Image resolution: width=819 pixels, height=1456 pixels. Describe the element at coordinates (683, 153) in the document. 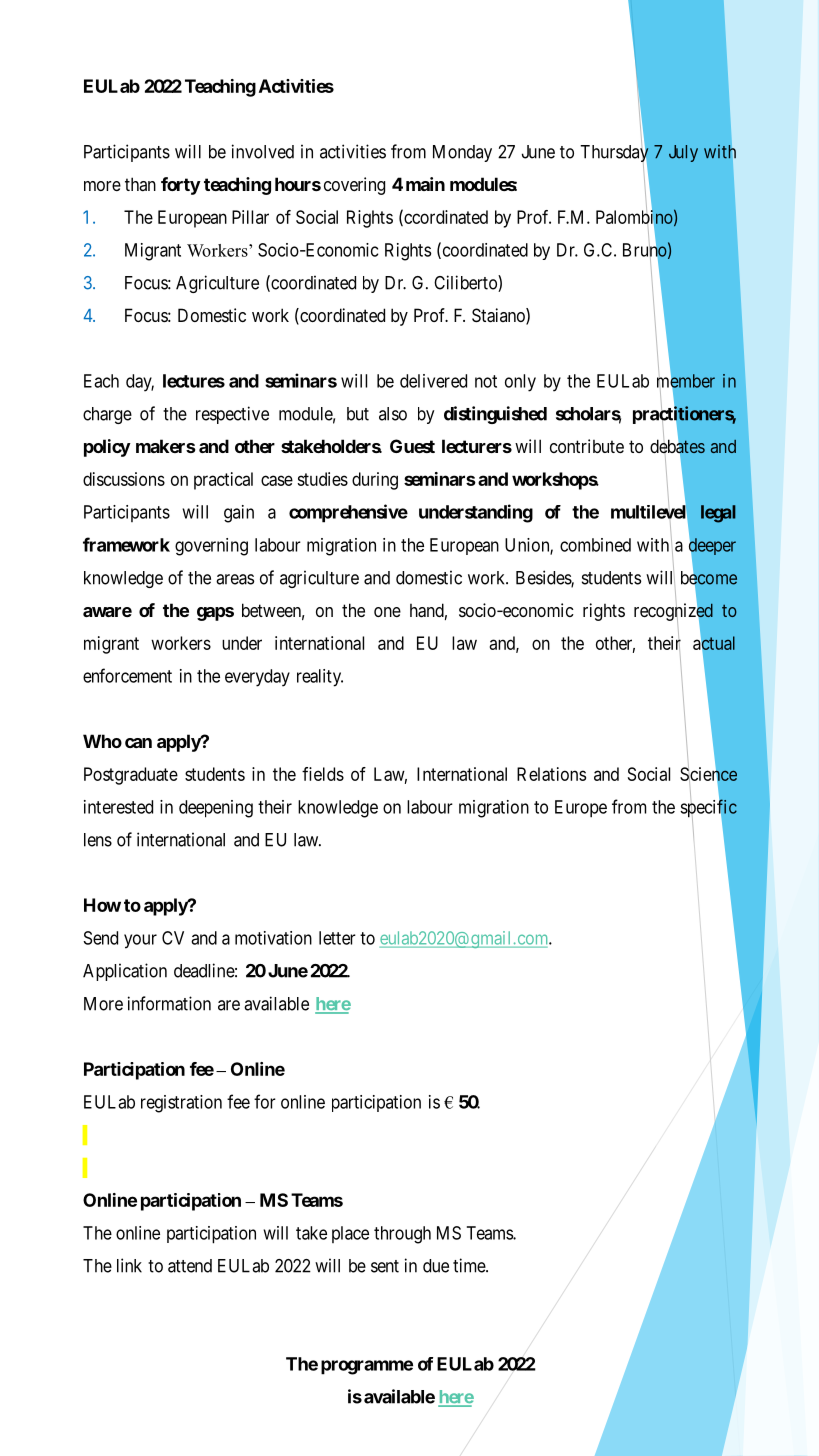

I see `July` at that location.
